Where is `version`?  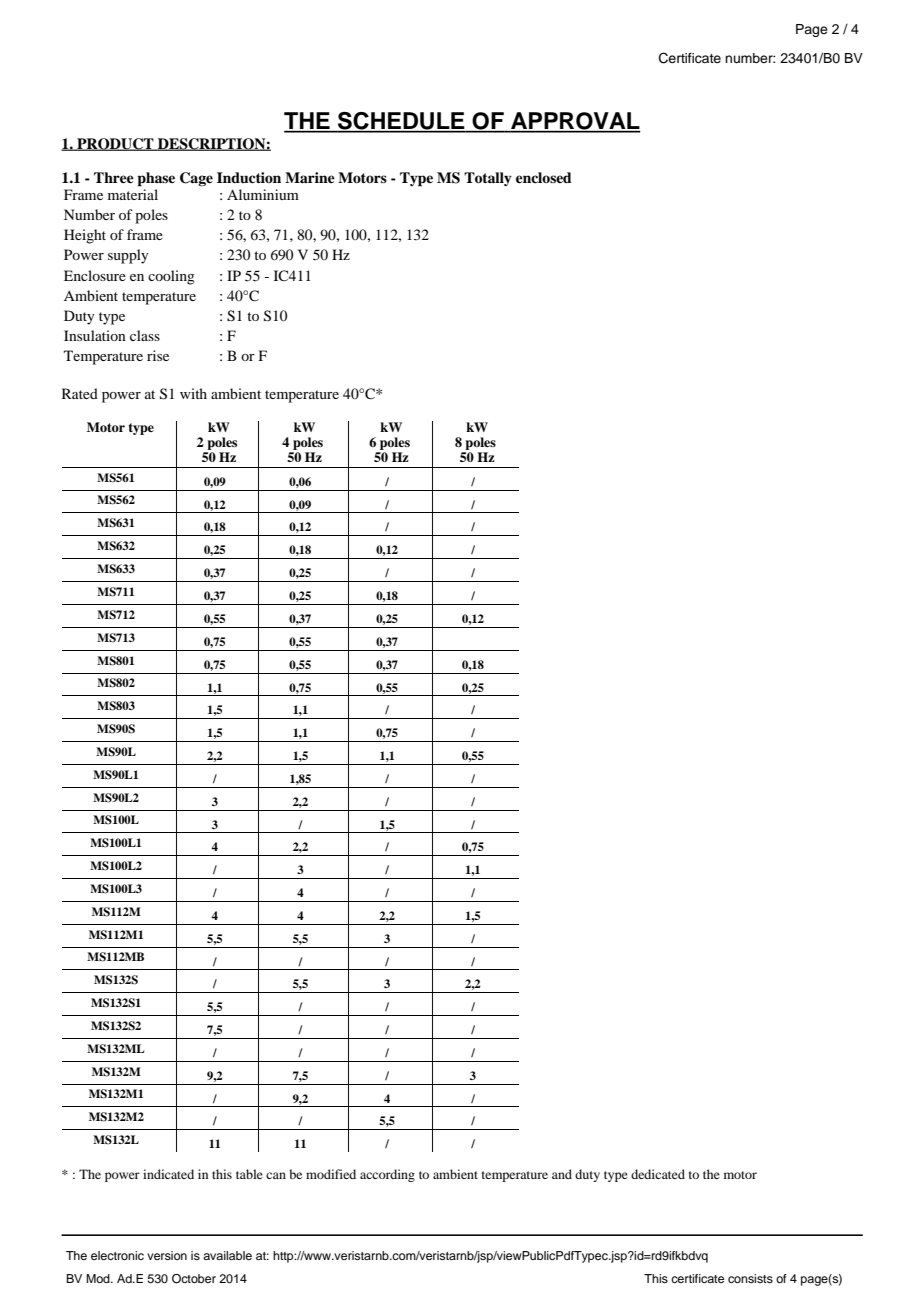 version is located at coordinates (167, 1255).
